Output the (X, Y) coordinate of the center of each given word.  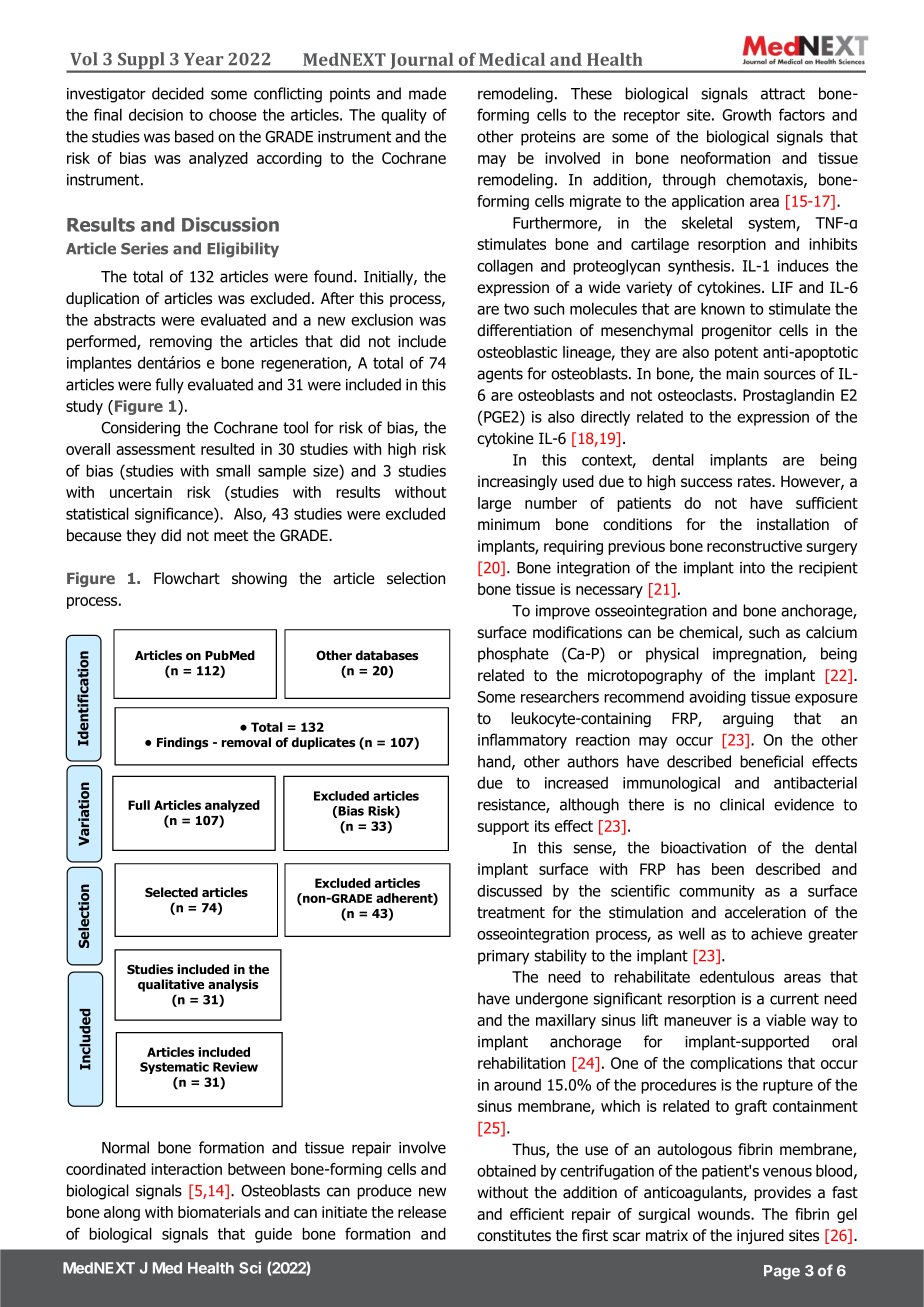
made (427, 93)
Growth (746, 115)
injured (760, 1236)
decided (178, 93)
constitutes (514, 1235)
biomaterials (219, 1212)
